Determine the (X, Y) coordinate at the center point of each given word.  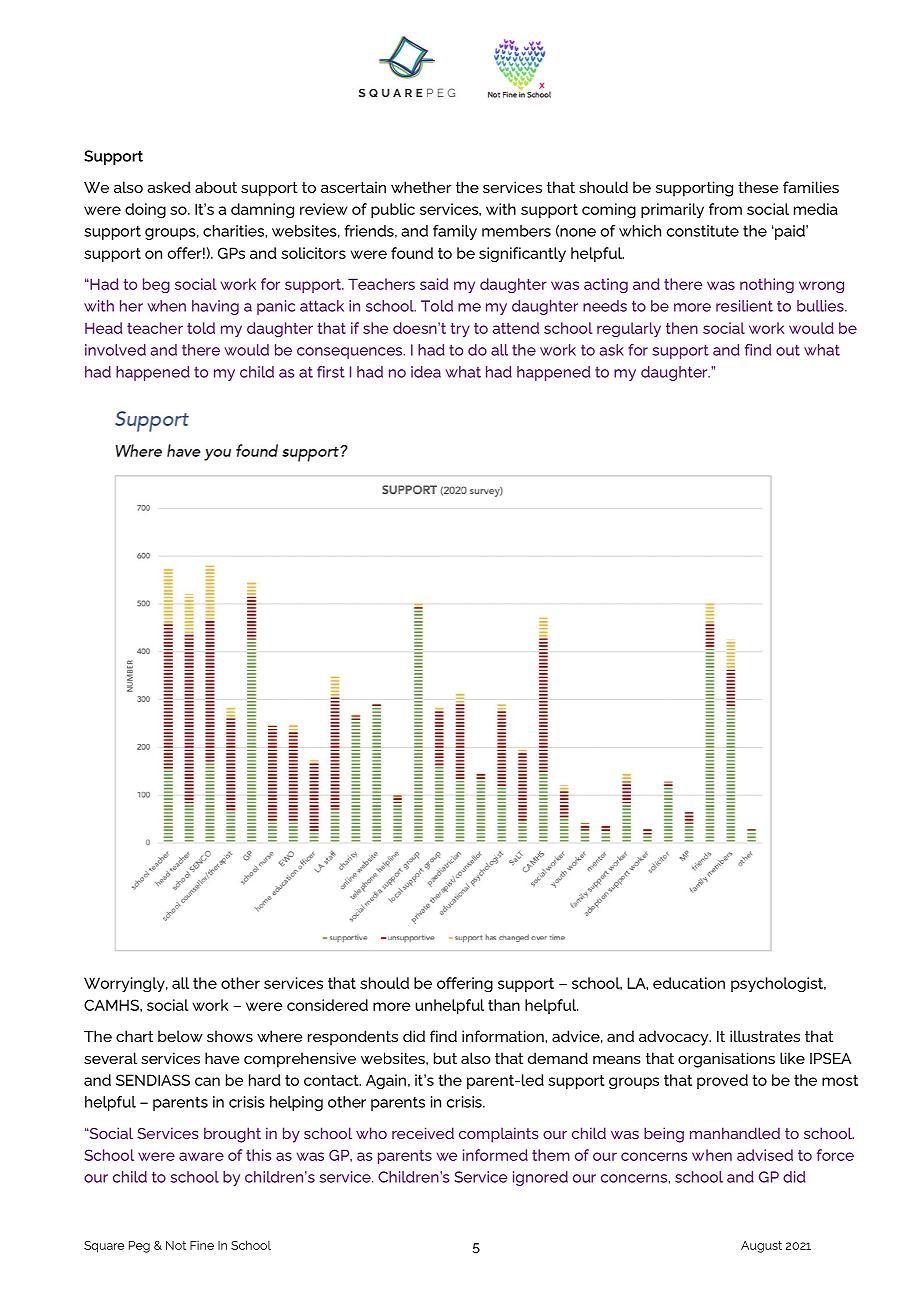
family (455, 232)
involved (115, 350)
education (689, 983)
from (725, 209)
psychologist (778, 985)
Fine (202, 1245)
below (180, 1036)
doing (145, 210)
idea (426, 372)
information (504, 1036)
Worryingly (125, 985)
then (682, 328)
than (504, 1005)
